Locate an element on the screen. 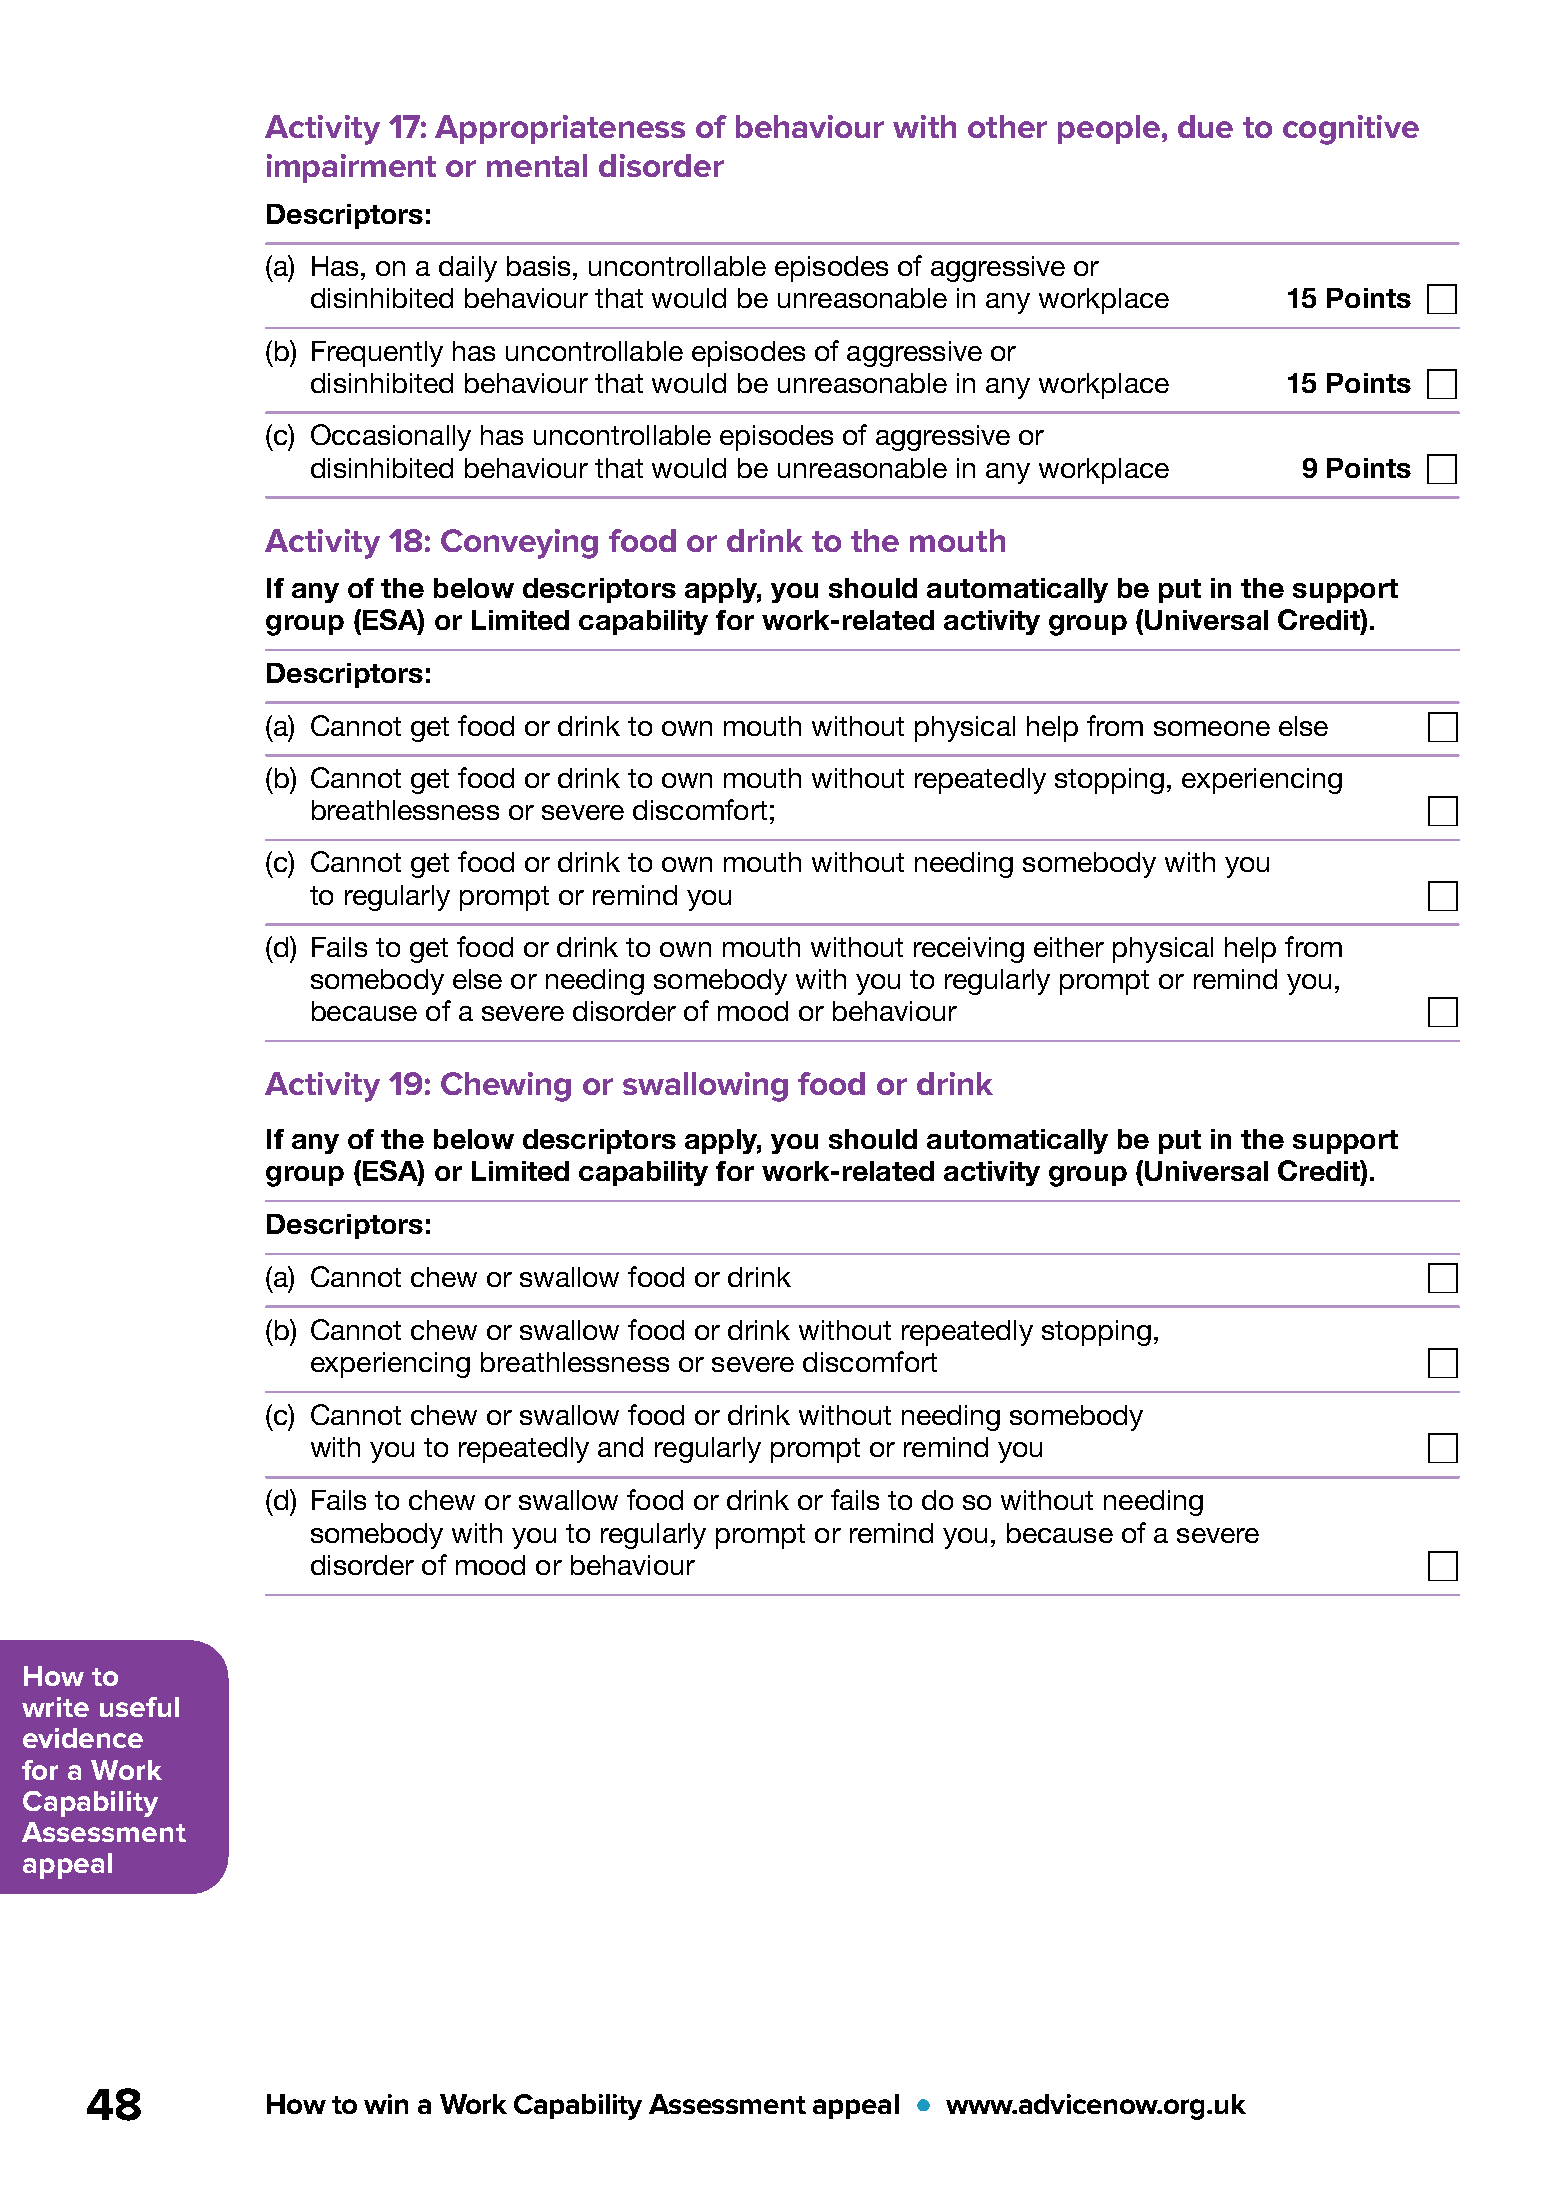 The image size is (1548, 2189). due is located at coordinates (1205, 126).
